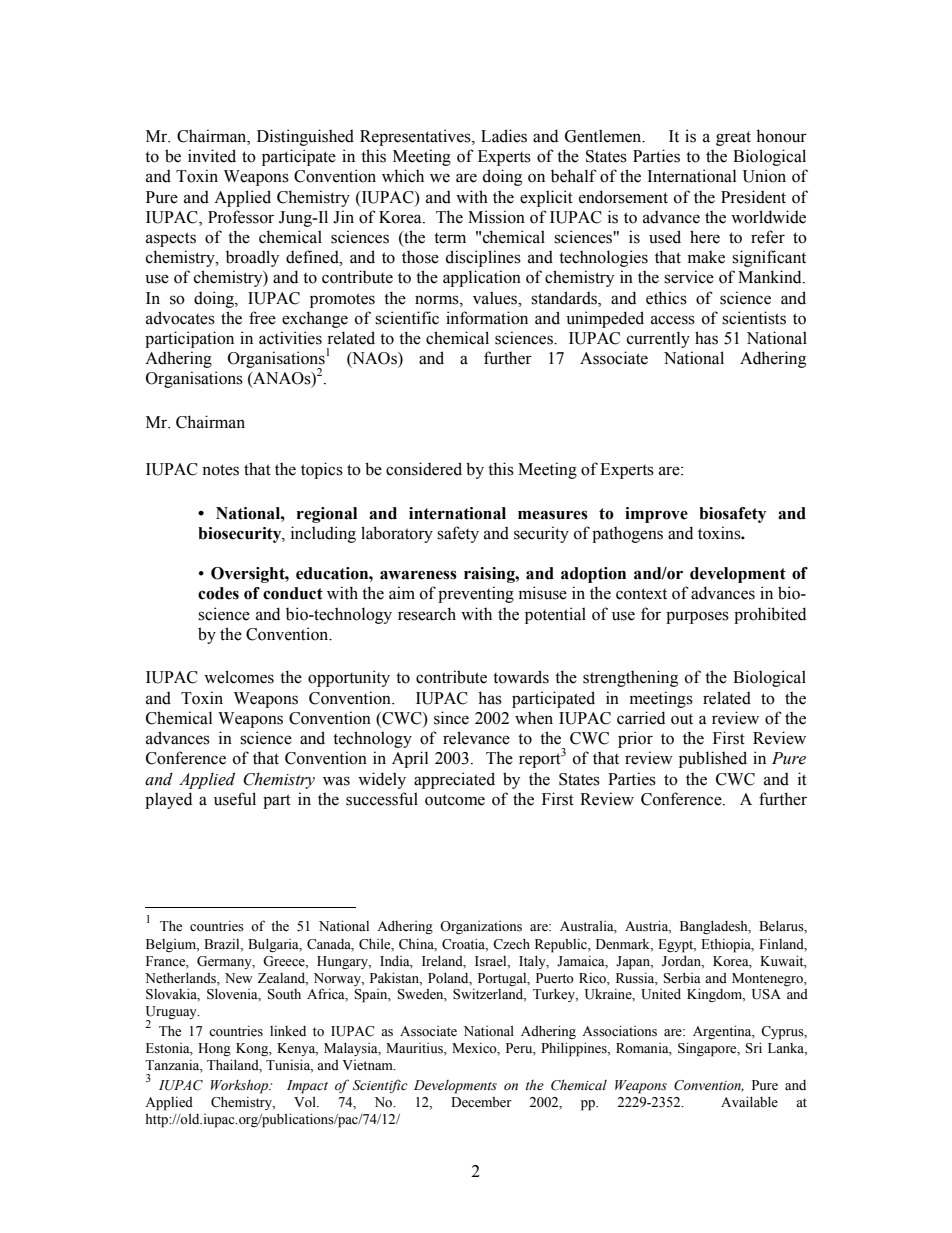 The width and height of the screenshot is (952, 1233). I want to click on information, so click(487, 318).
